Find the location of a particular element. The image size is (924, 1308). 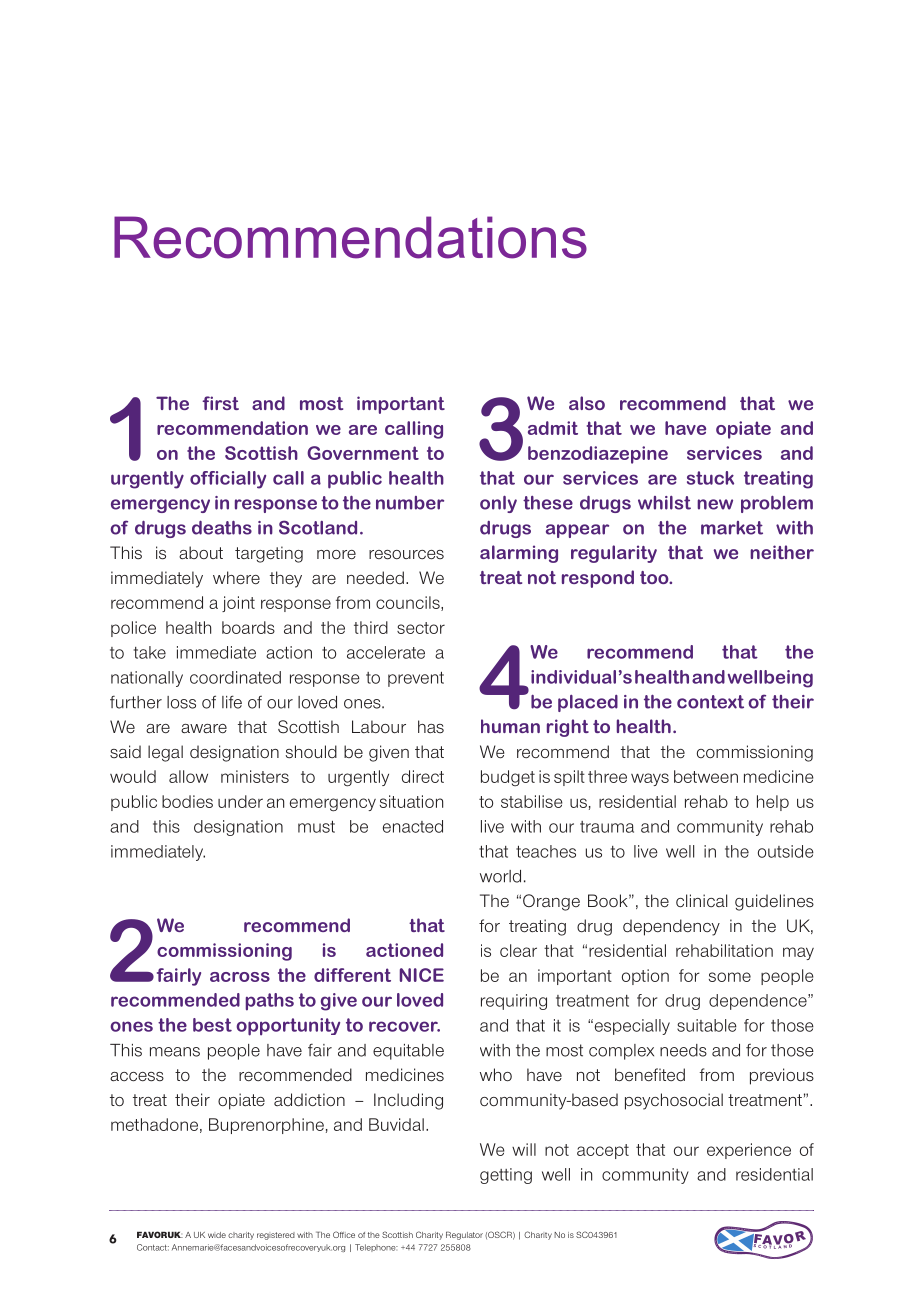

first is located at coordinates (220, 403).
